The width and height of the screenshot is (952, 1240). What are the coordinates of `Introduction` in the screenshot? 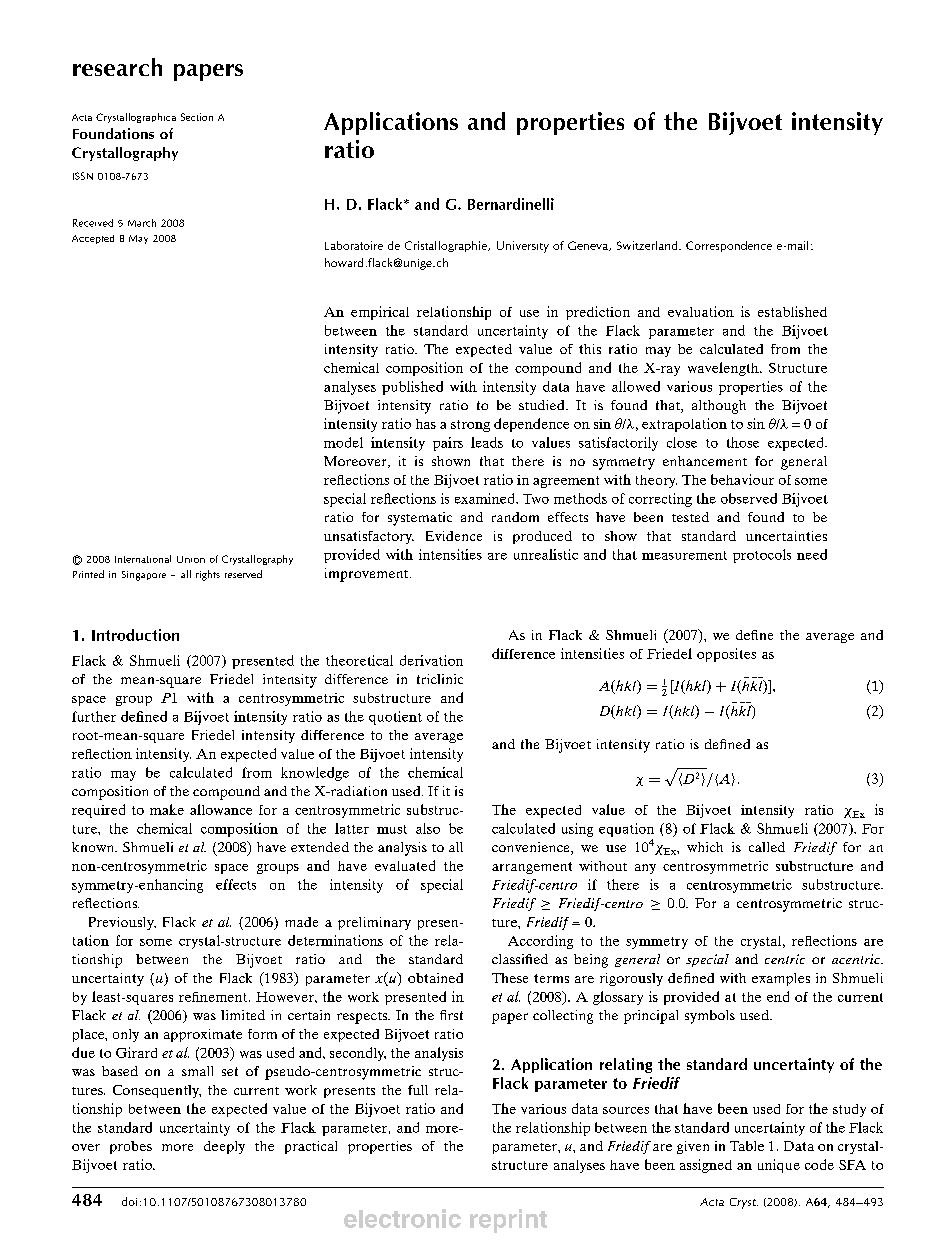 It's located at (135, 635).
